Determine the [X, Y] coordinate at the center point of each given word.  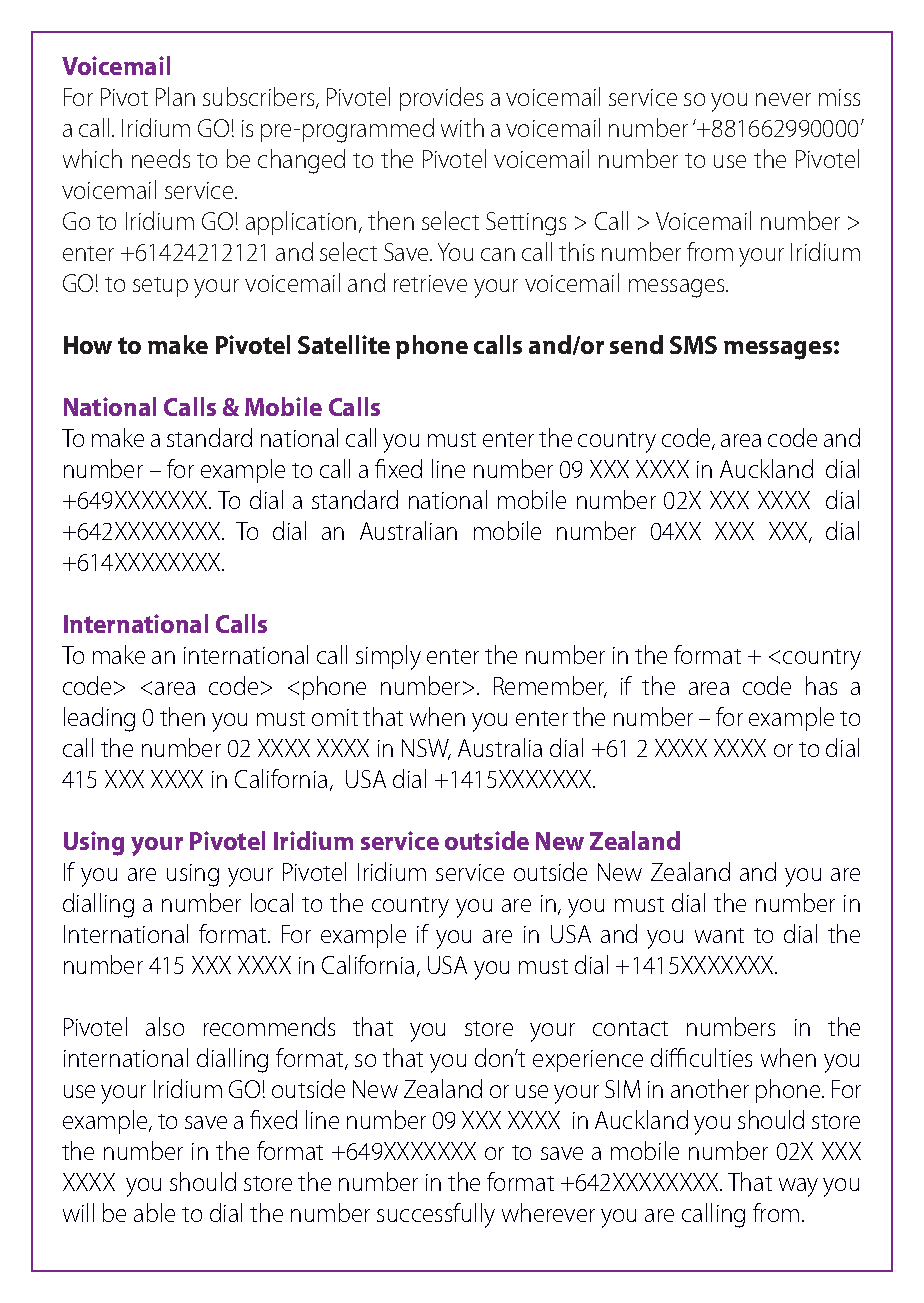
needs [161, 158]
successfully [436, 1215]
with [462, 127]
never [783, 99]
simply [388, 657]
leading [99, 719]
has [821, 685]
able [154, 1212]
